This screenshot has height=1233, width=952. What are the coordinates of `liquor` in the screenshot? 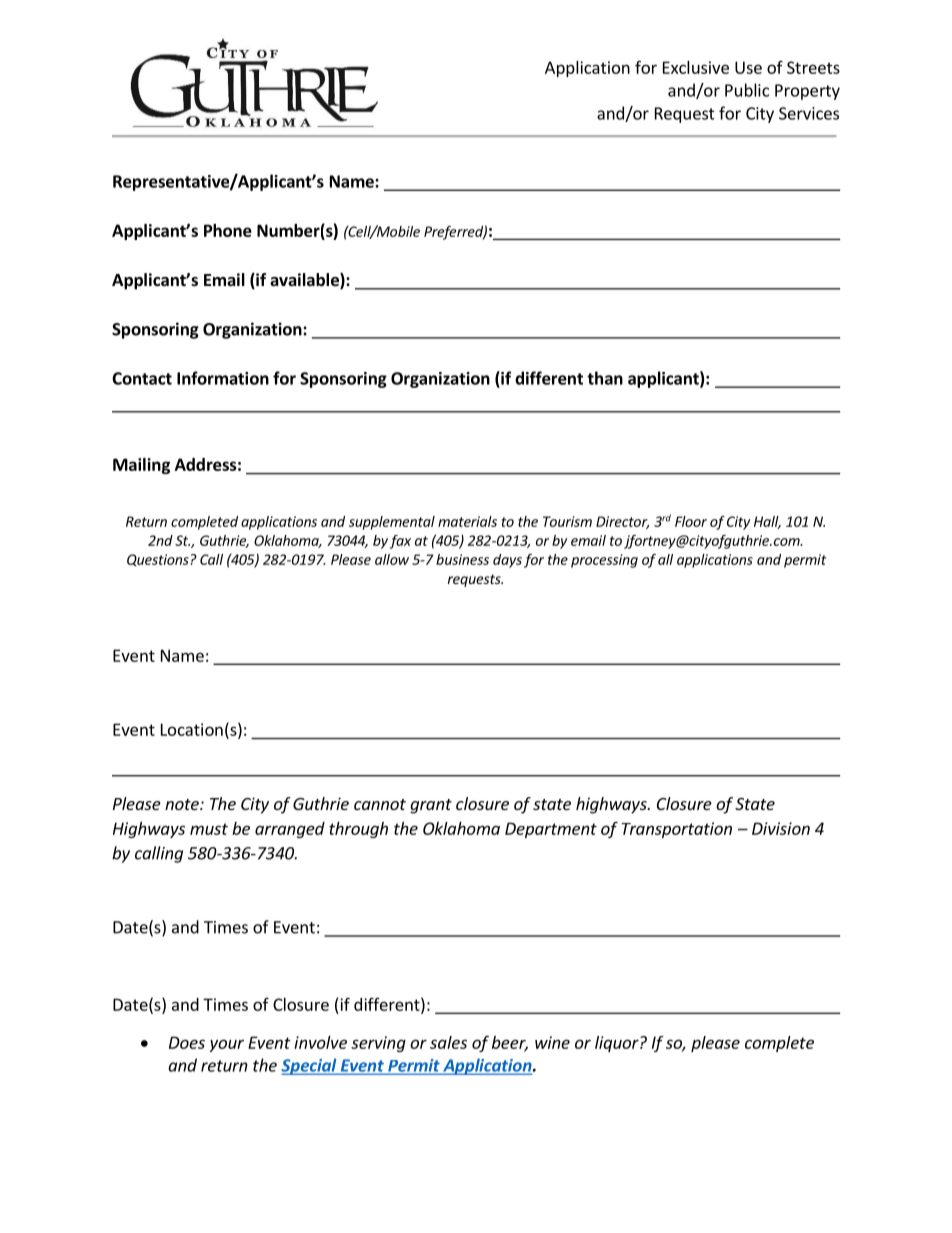 It's located at (618, 1044).
